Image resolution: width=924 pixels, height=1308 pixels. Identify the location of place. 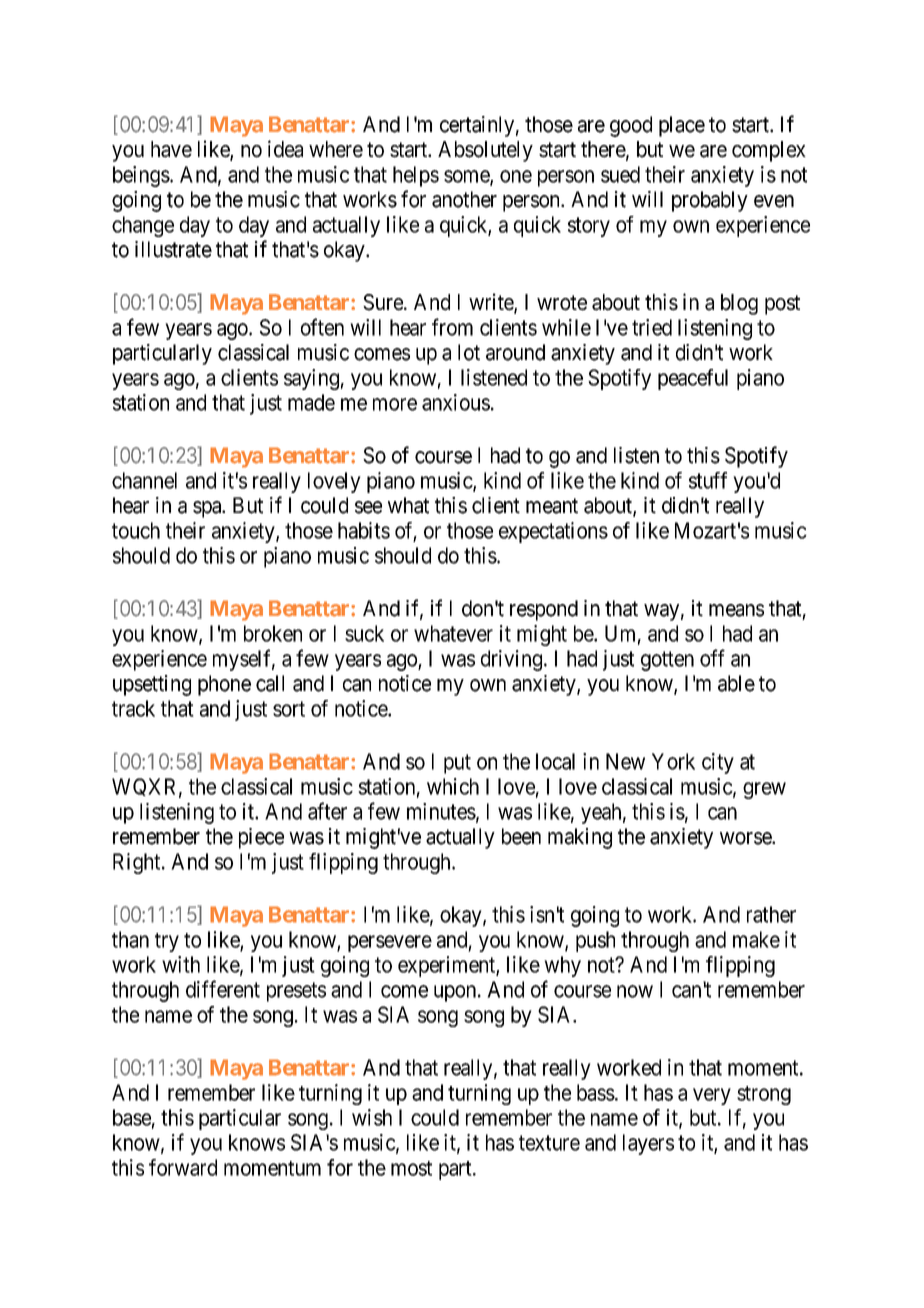
(682, 126).
